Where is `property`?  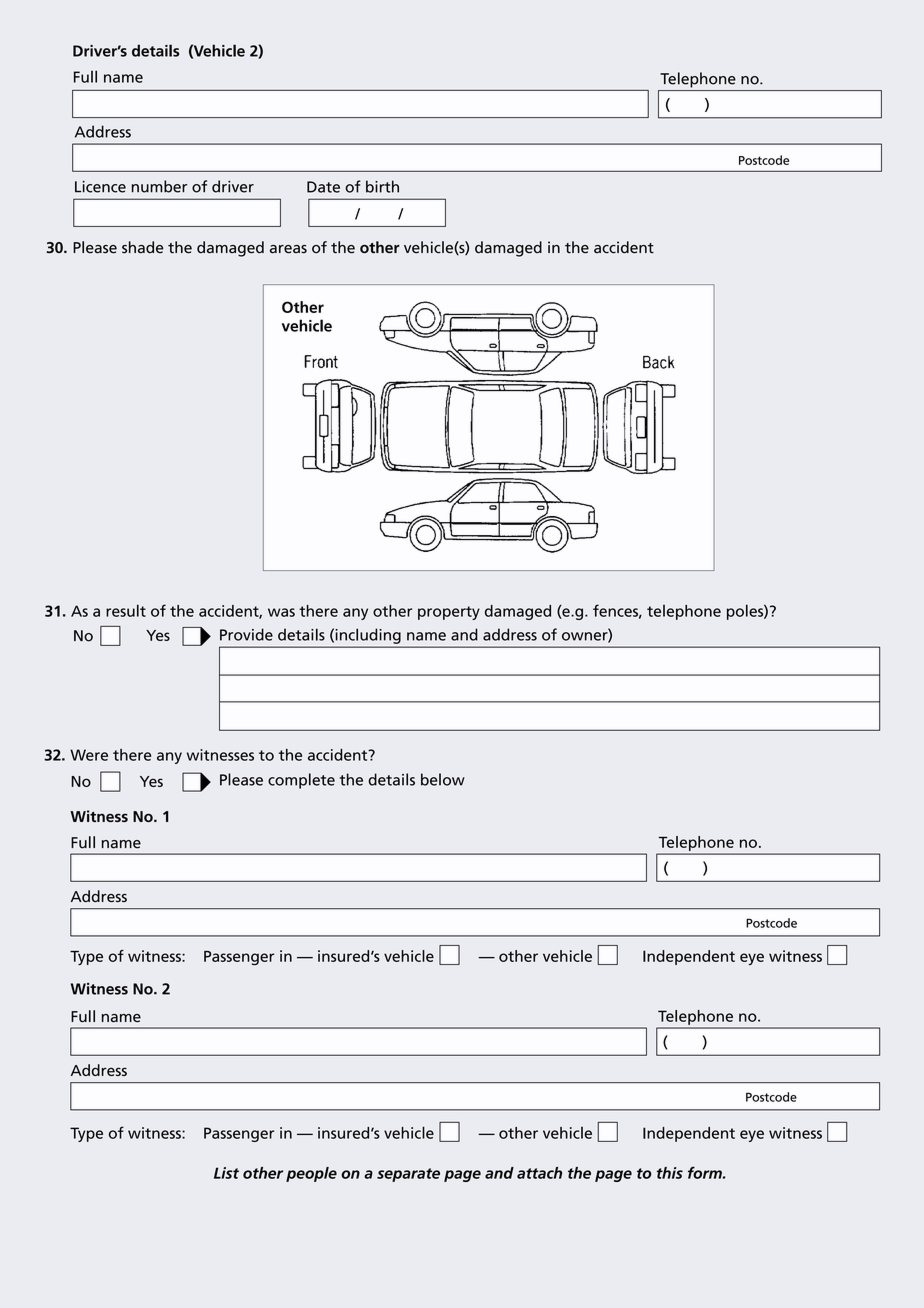 property is located at coordinates (449, 613).
